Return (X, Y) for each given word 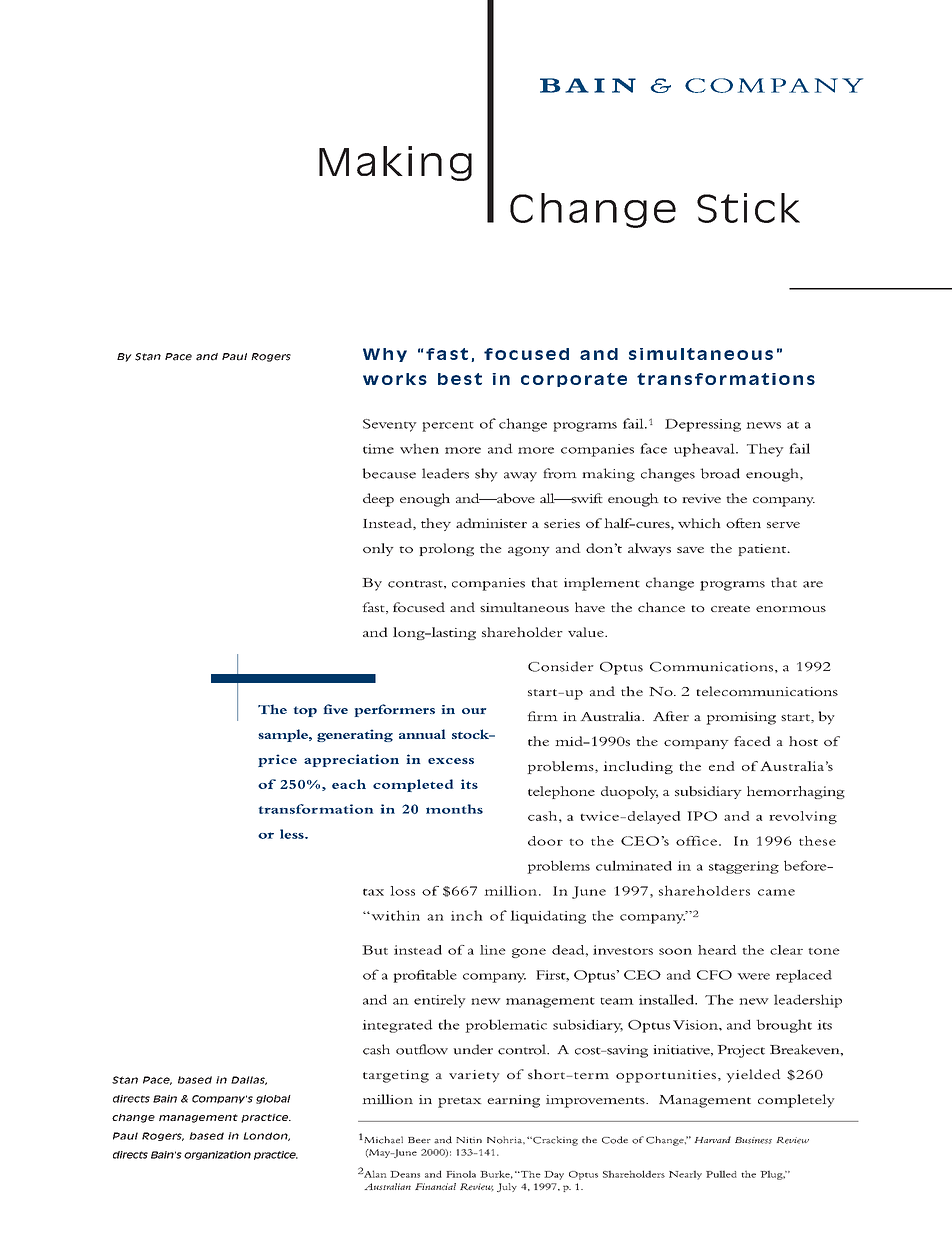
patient (763, 550)
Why (385, 355)
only (378, 549)
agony (529, 551)
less (293, 834)
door (545, 841)
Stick (748, 208)
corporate (574, 380)
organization (217, 1155)
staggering (744, 867)
